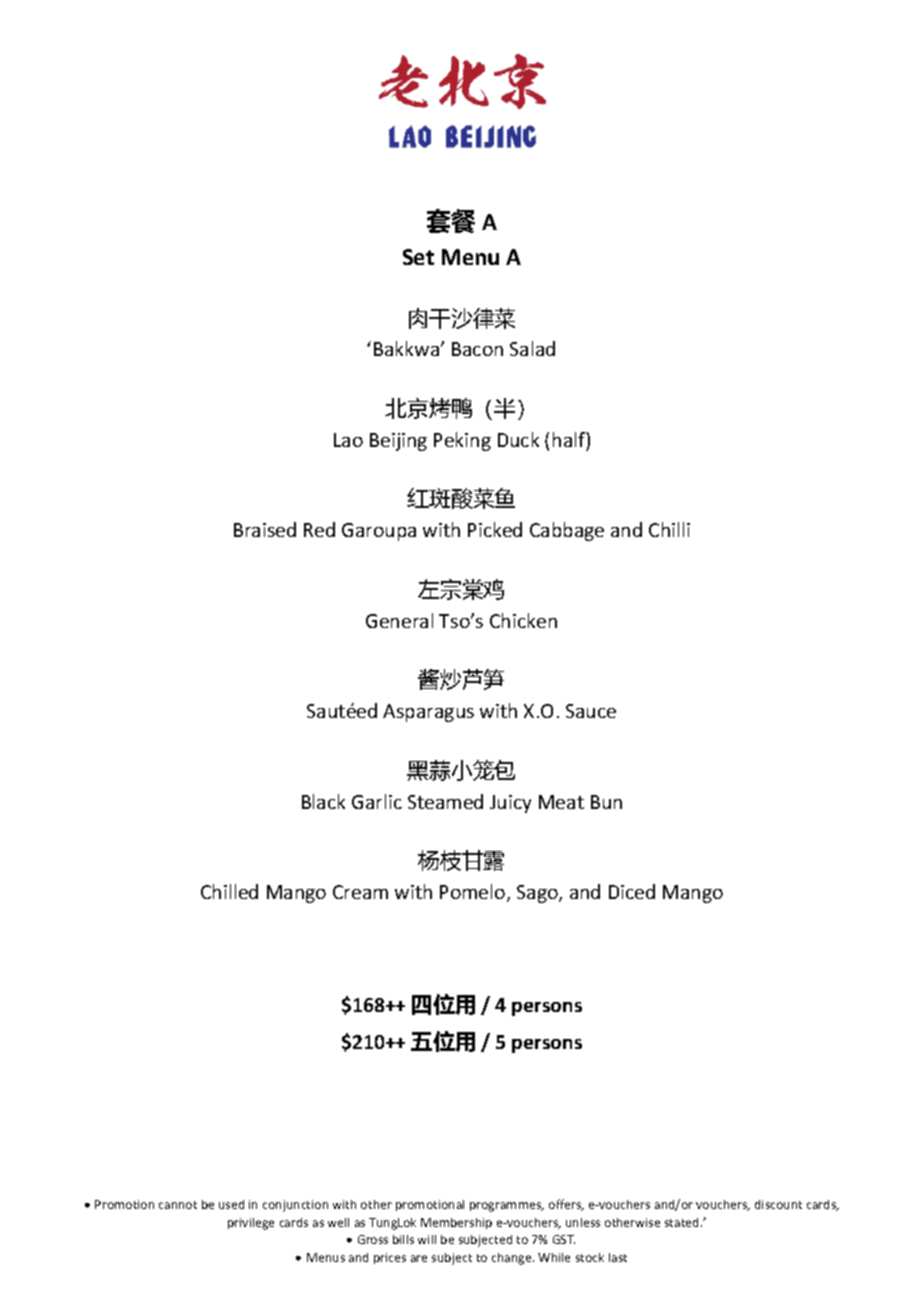 This screenshot has height=1308, width=924. I want to click on privilege, so click(251, 1224).
